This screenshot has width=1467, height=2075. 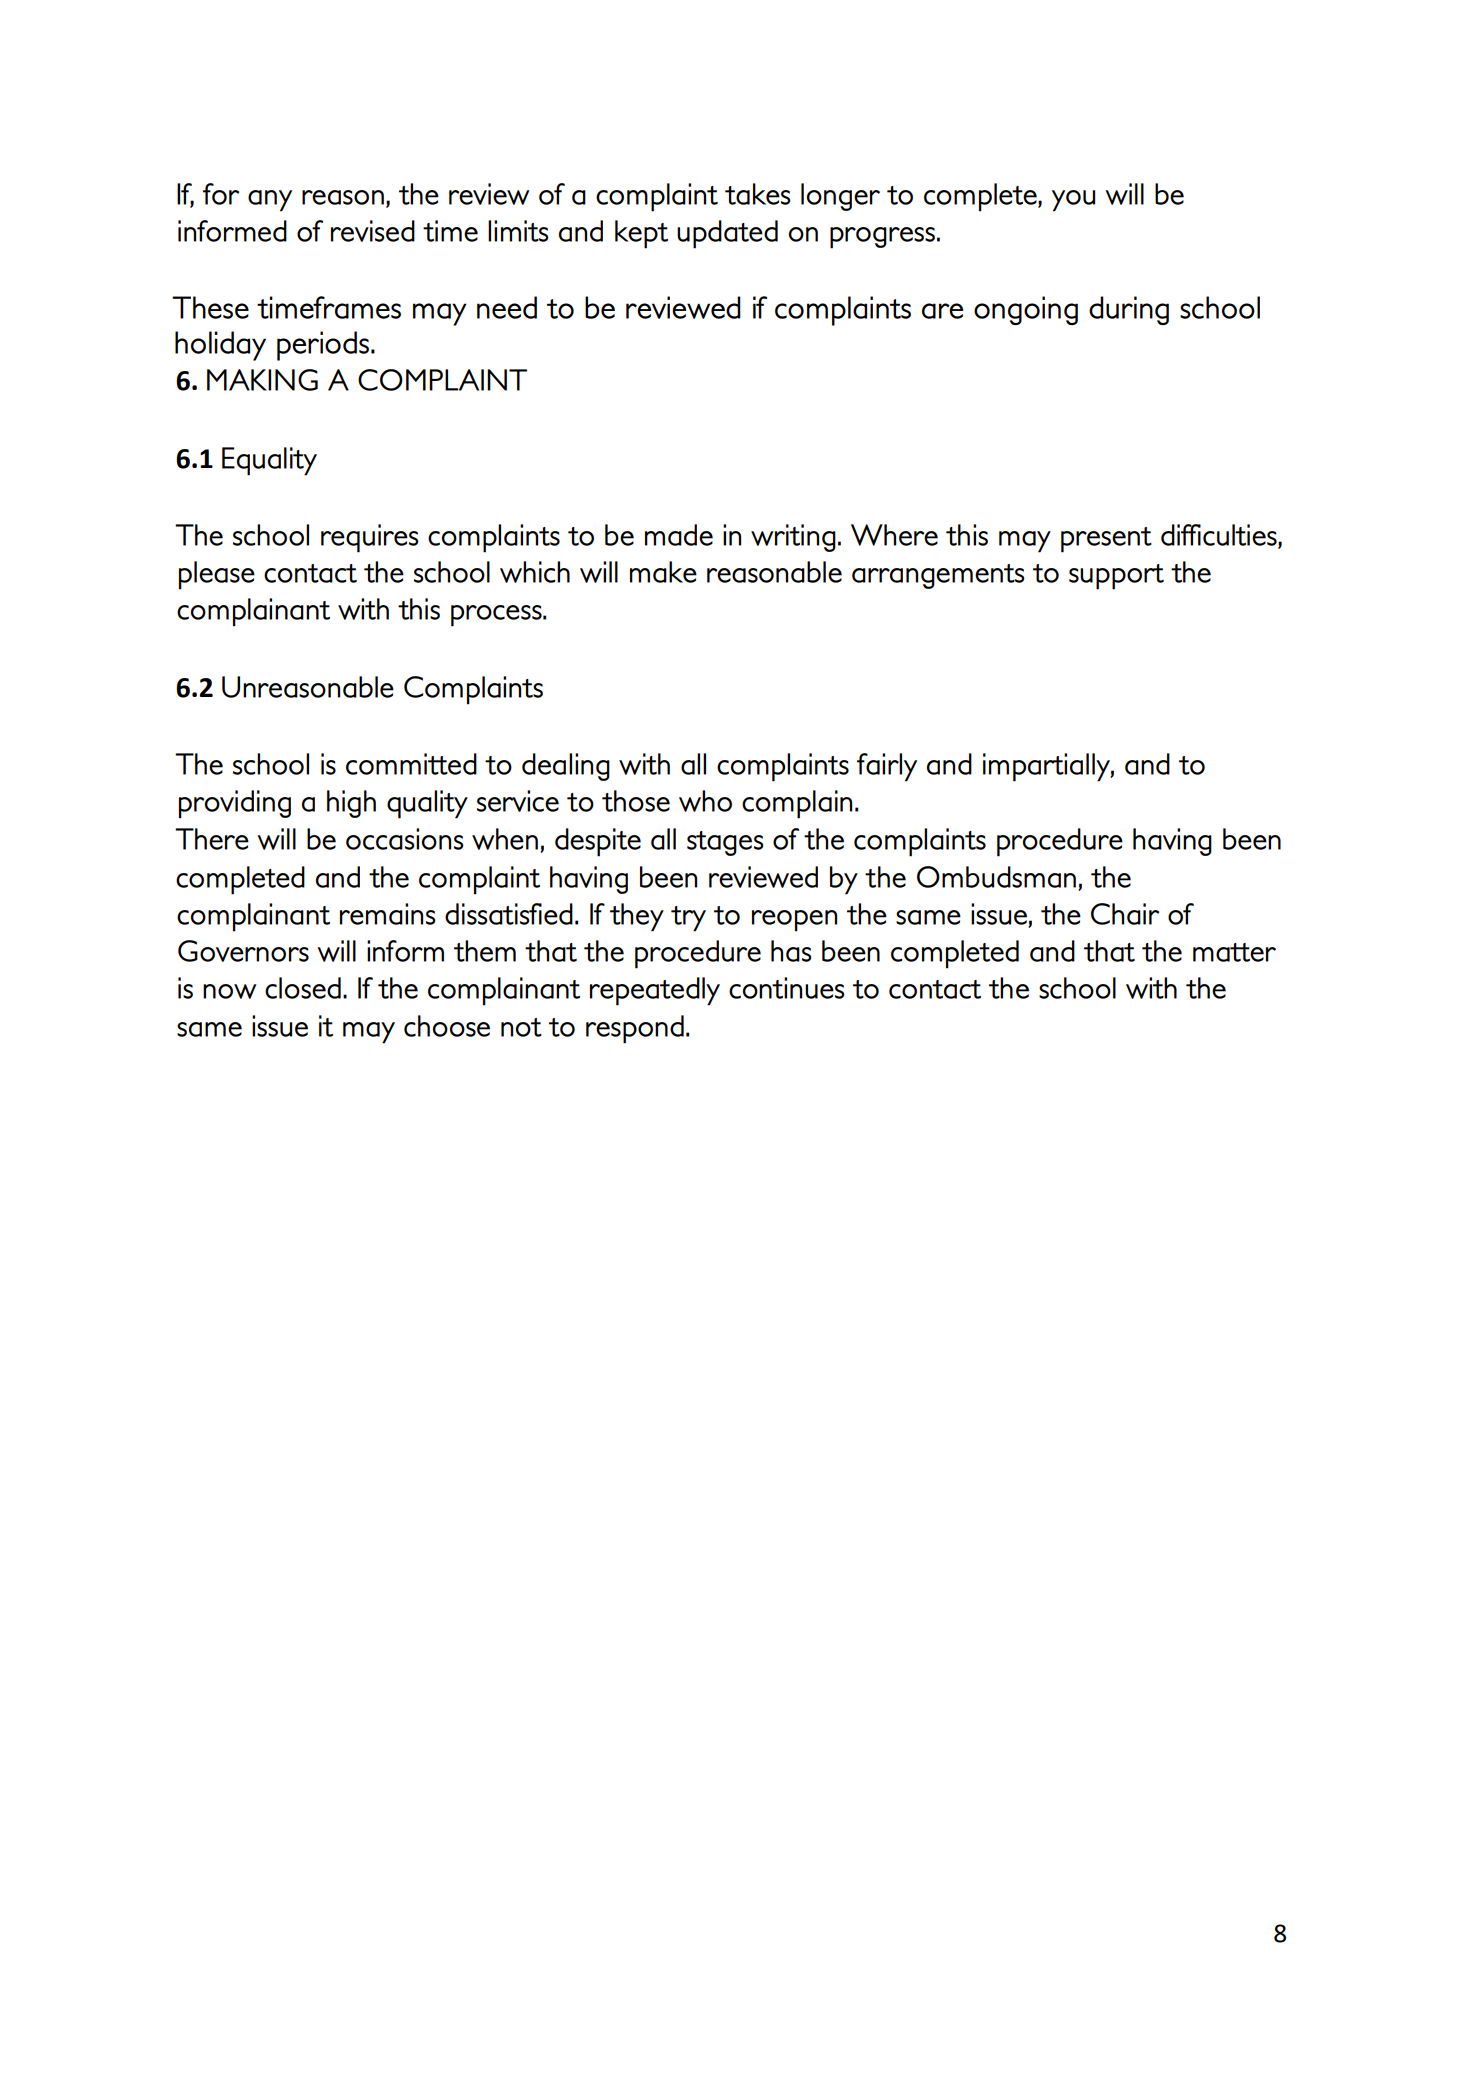 What do you see at coordinates (727, 234) in the screenshot?
I see `updated` at bounding box center [727, 234].
